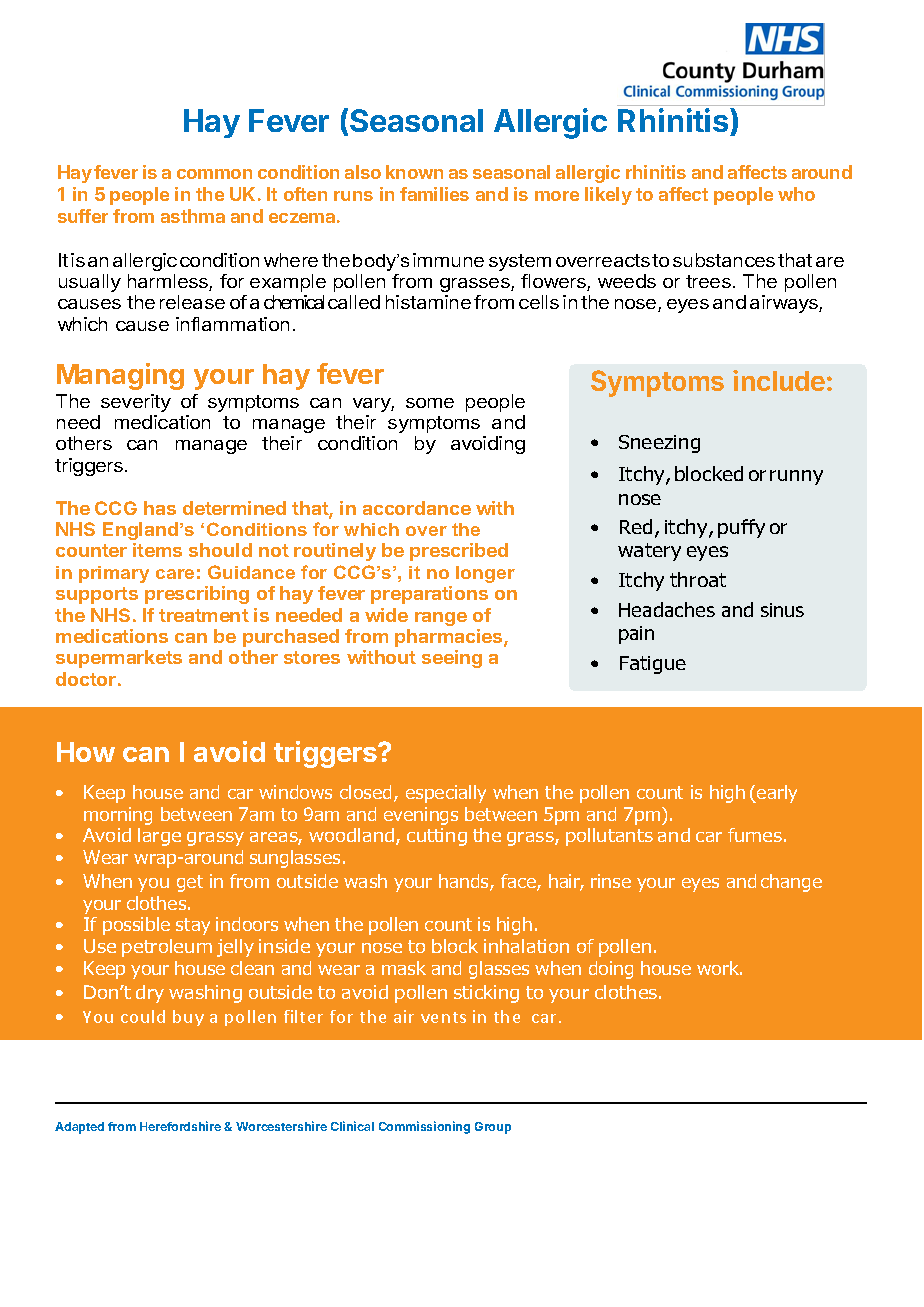 The height and width of the document is (1307, 924). What do you see at coordinates (611, 970) in the document?
I see `doing` at bounding box center [611, 970].
